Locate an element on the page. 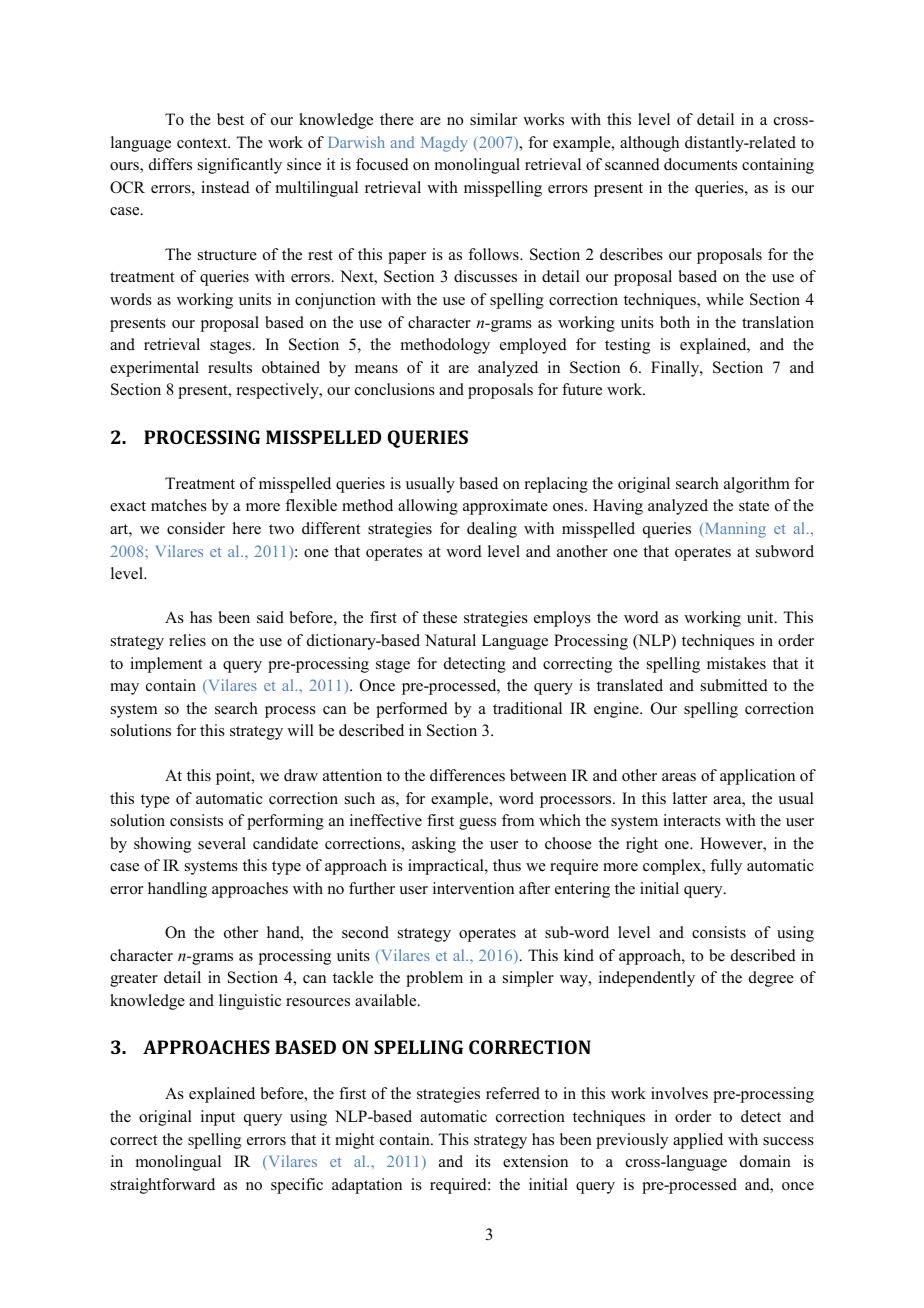 The width and height of the document is (924, 1308). similar is located at coordinates (493, 119).
